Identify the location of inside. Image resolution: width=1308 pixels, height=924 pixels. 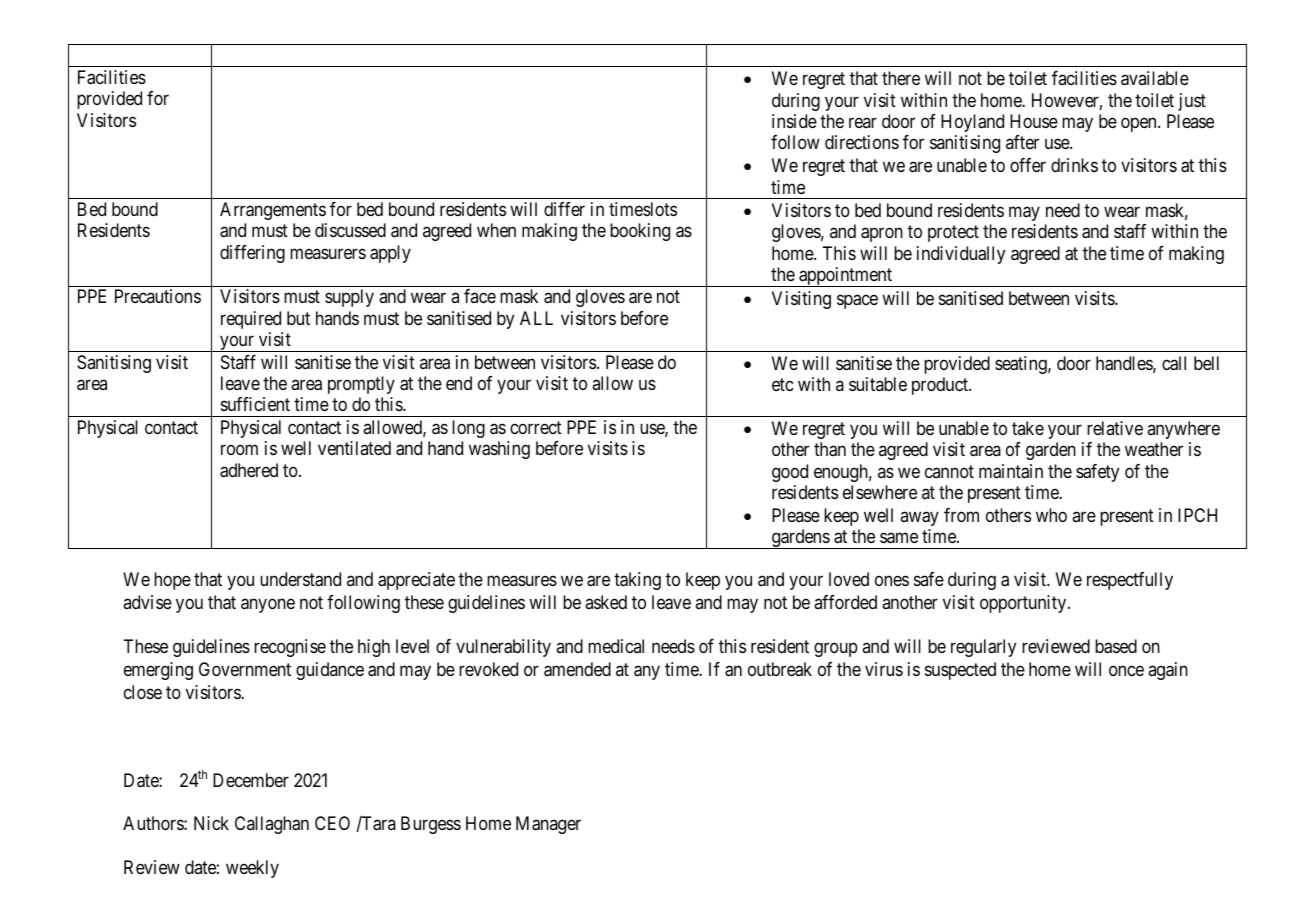
(794, 121).
